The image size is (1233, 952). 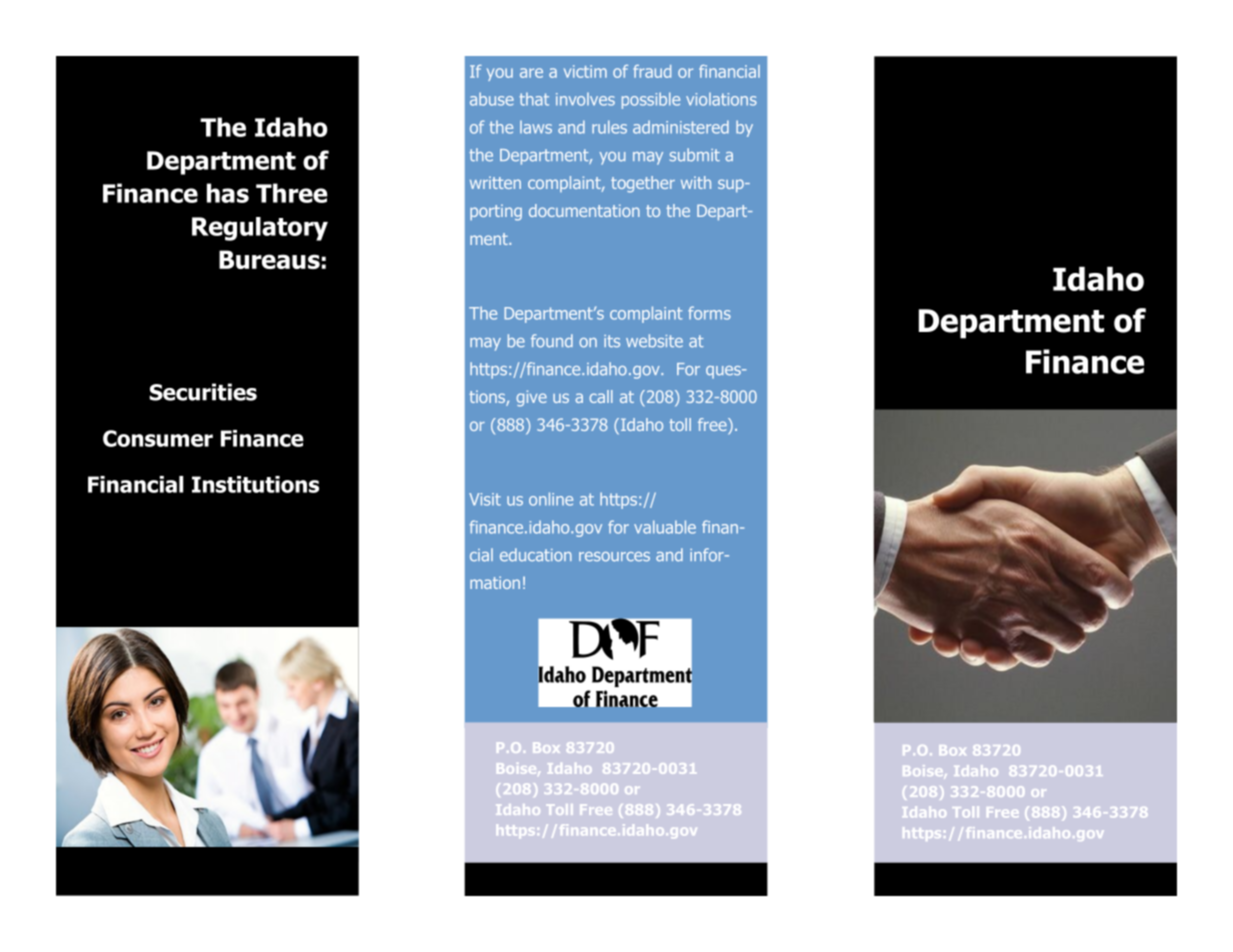 What do you see at coordinates (485, 499) in the screenshot?
I see `Visit` at bounding box center [485, 499].
